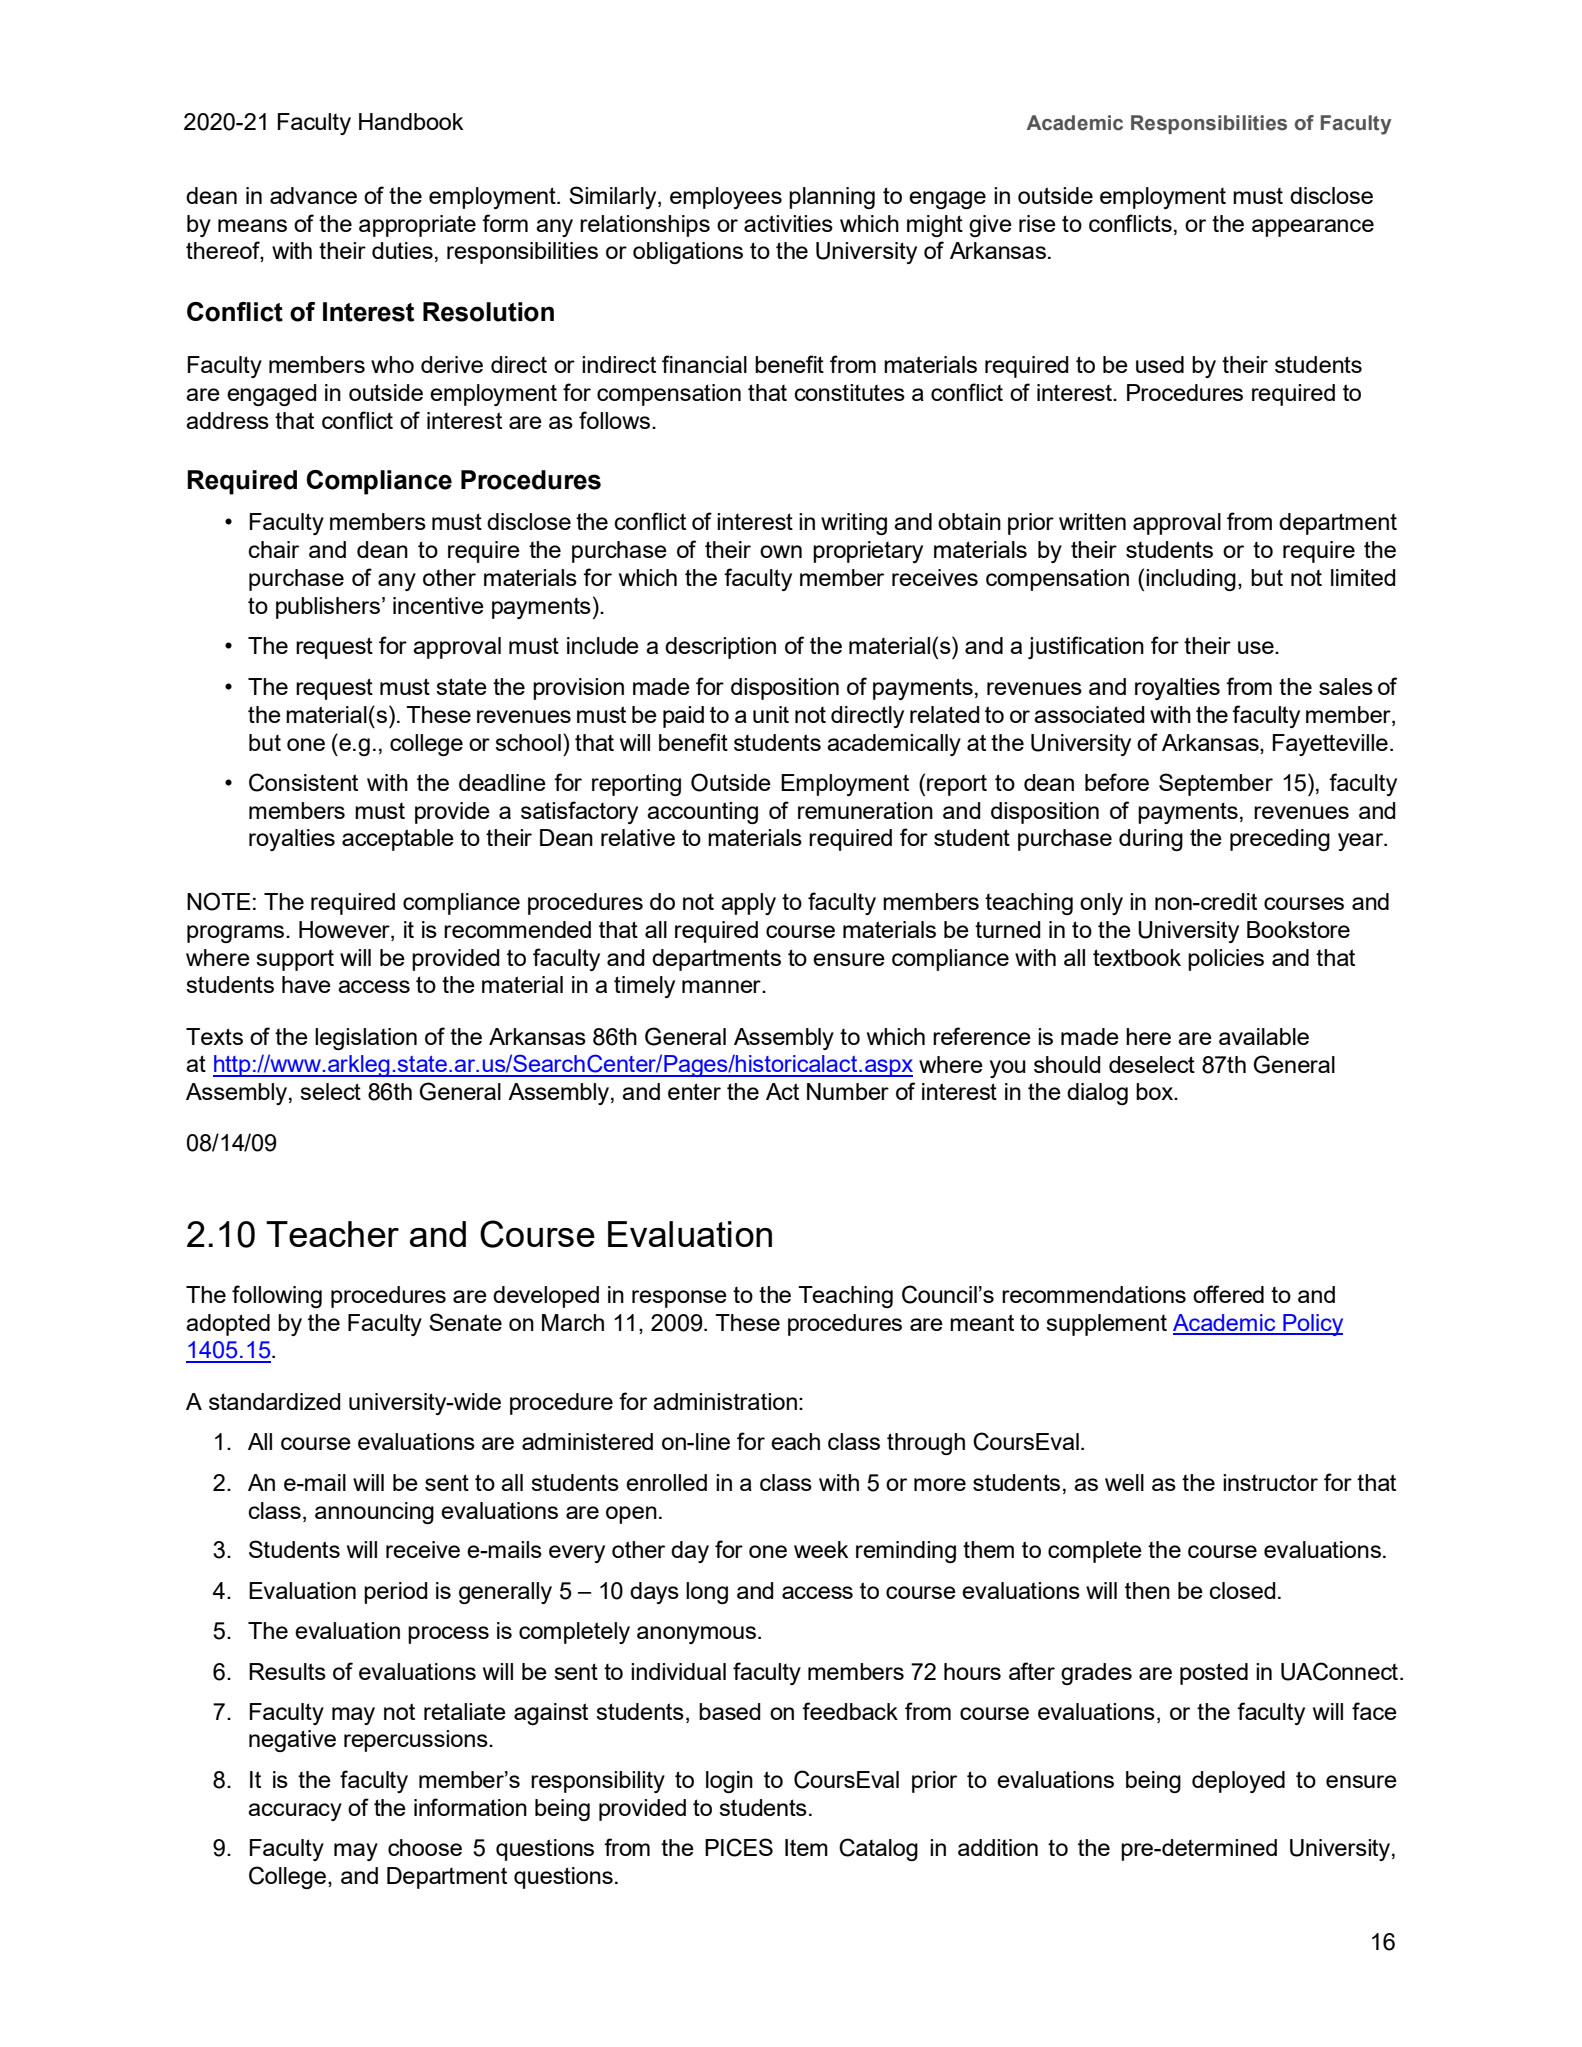 This screenshot has width=1582, height=2047. Describe the element at coordinates (832, 198) in the screenshot. I see `planning` at that location.
